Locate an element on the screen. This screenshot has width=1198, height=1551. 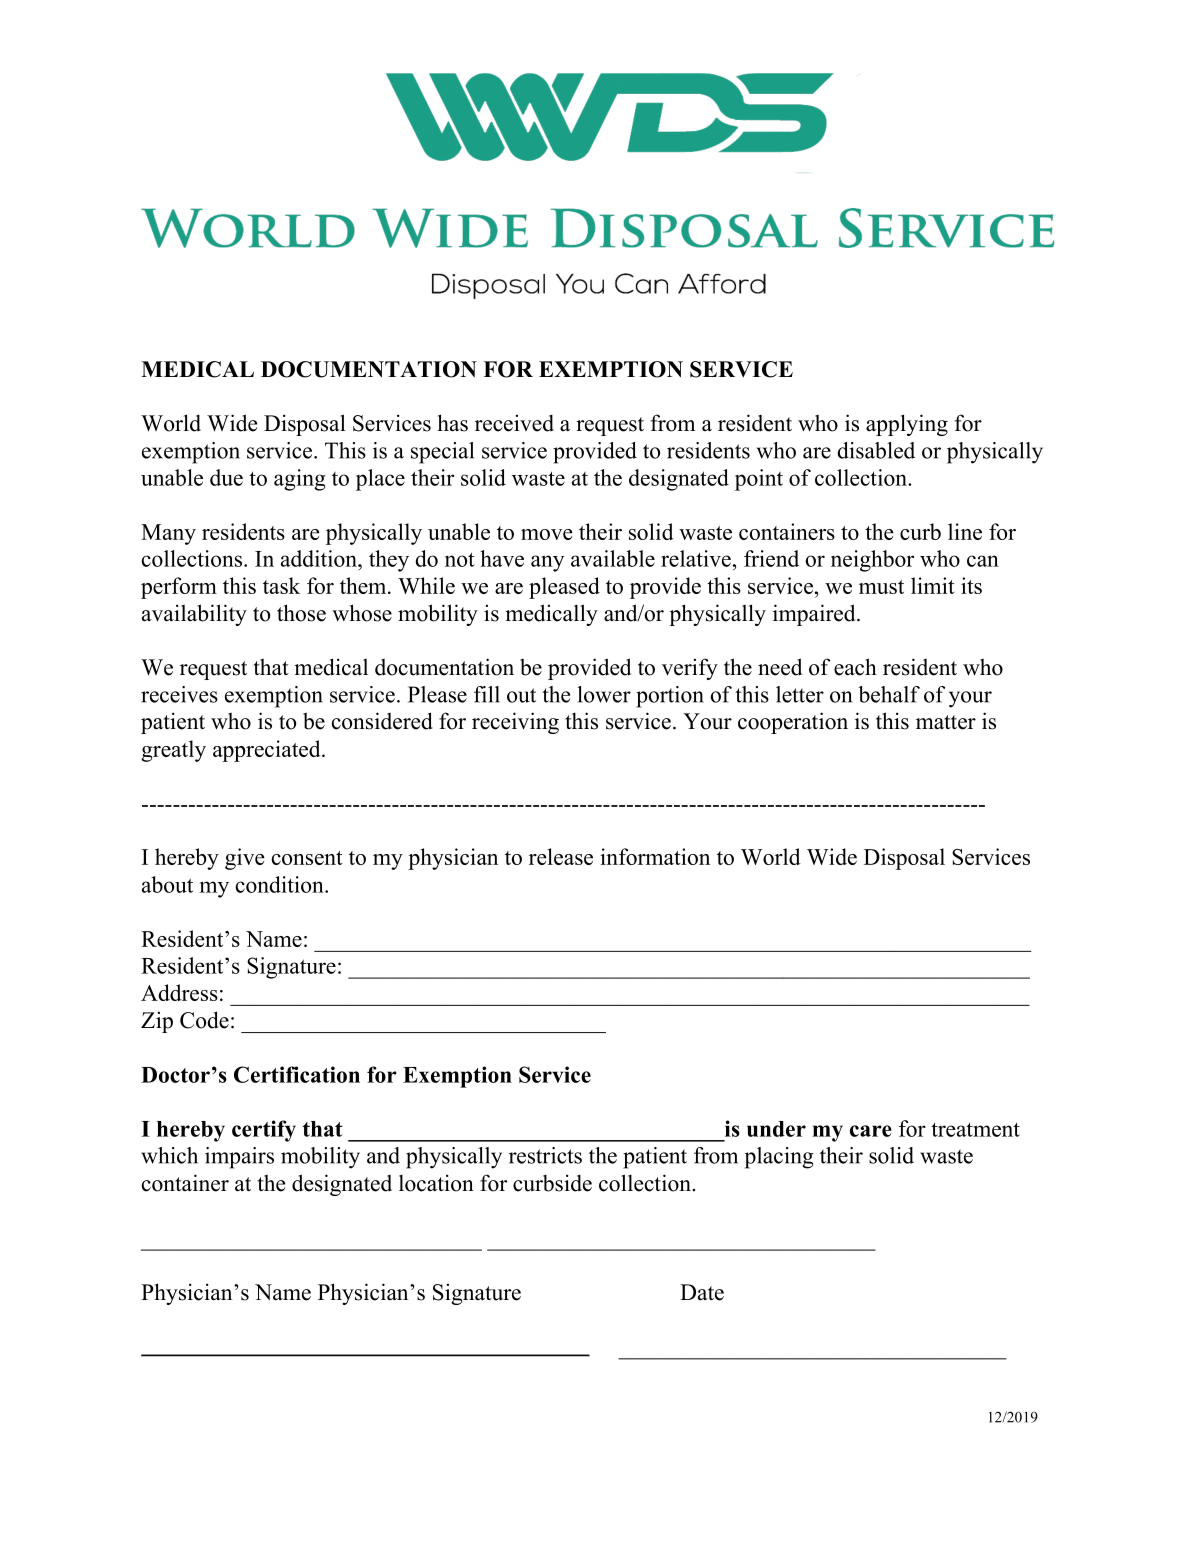
those is located at coordinates (301, 613).
